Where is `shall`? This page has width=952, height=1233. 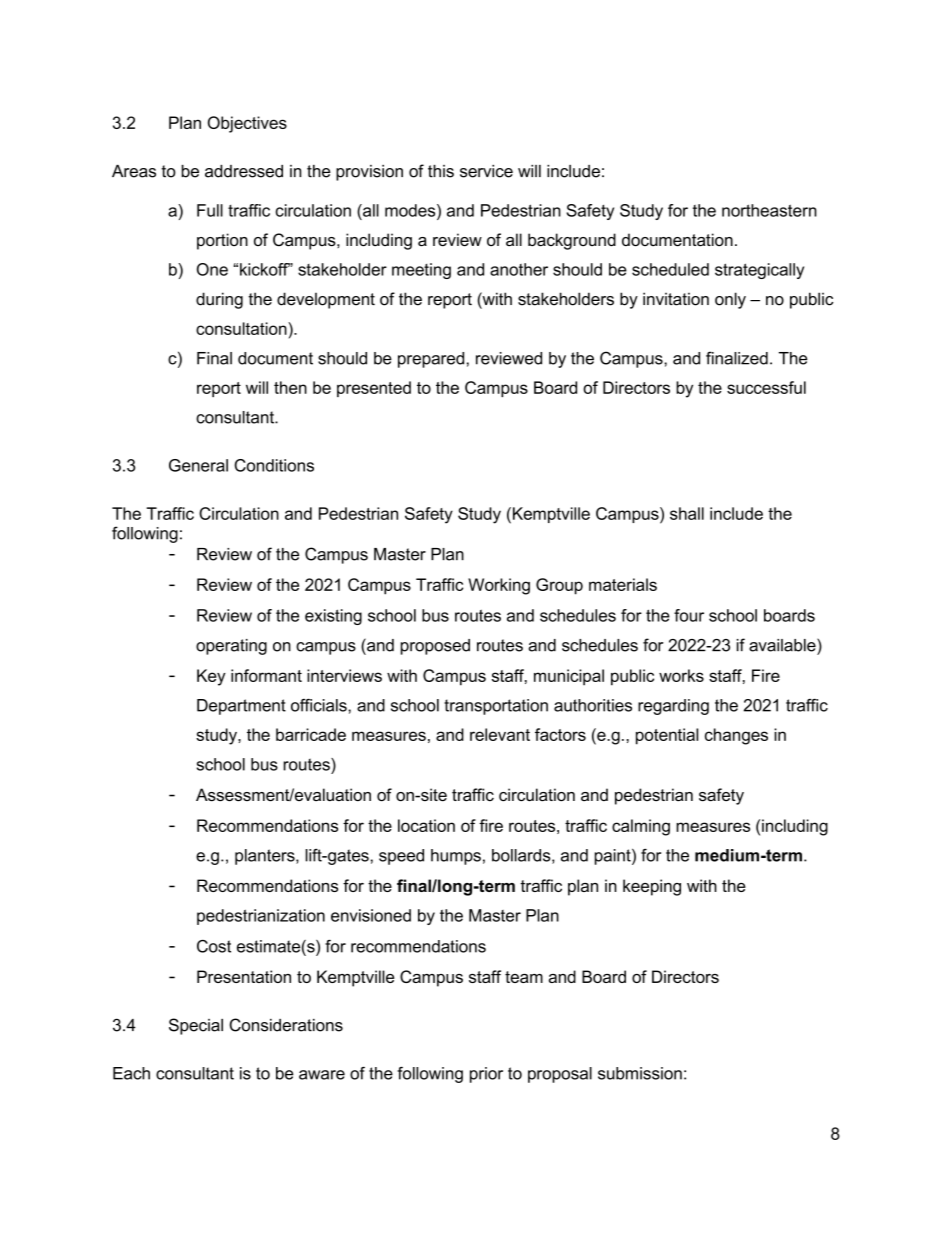
shall is located at coordinates (687, 513).
